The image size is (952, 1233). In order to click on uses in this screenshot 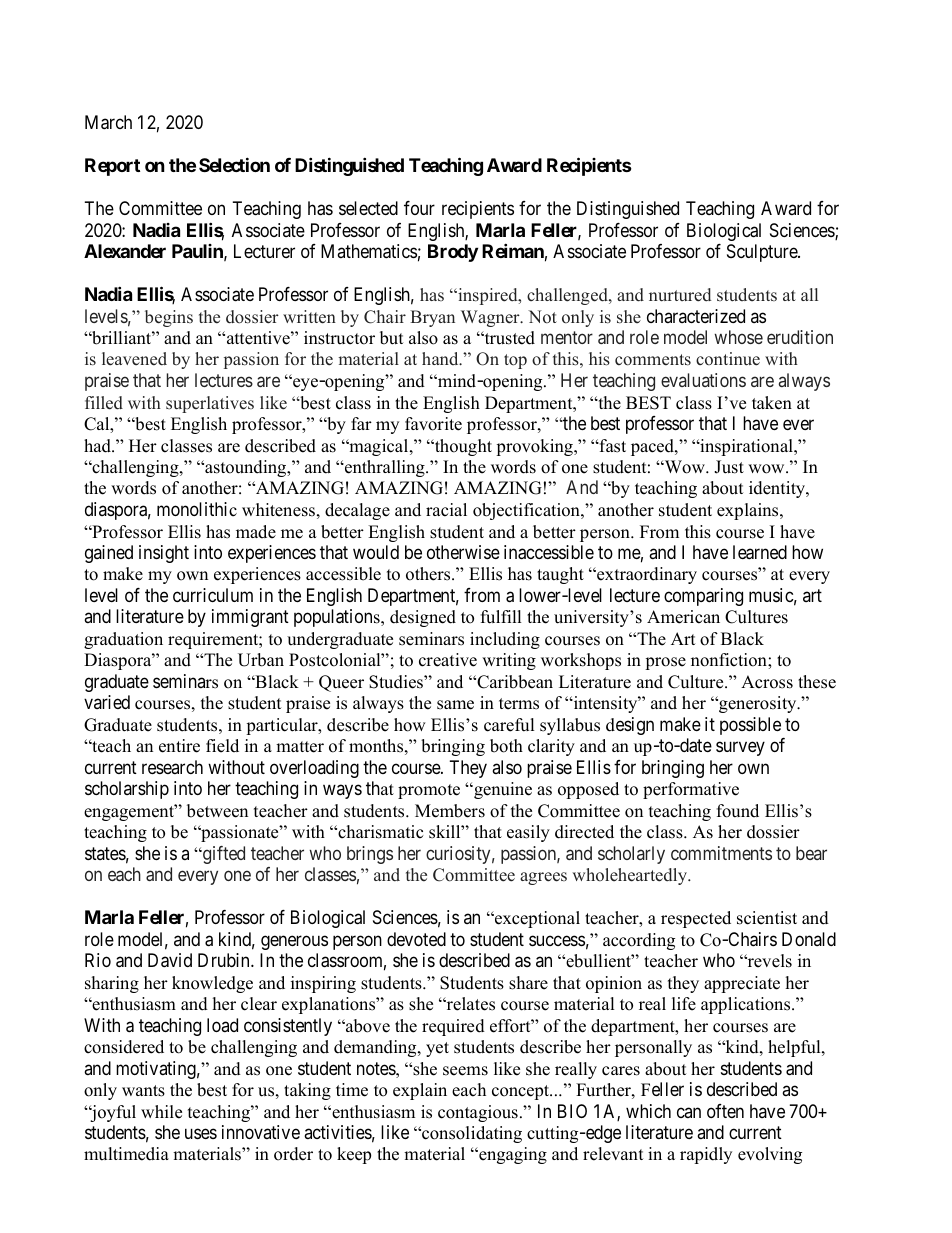, I will do `click(201, 1133)`.
